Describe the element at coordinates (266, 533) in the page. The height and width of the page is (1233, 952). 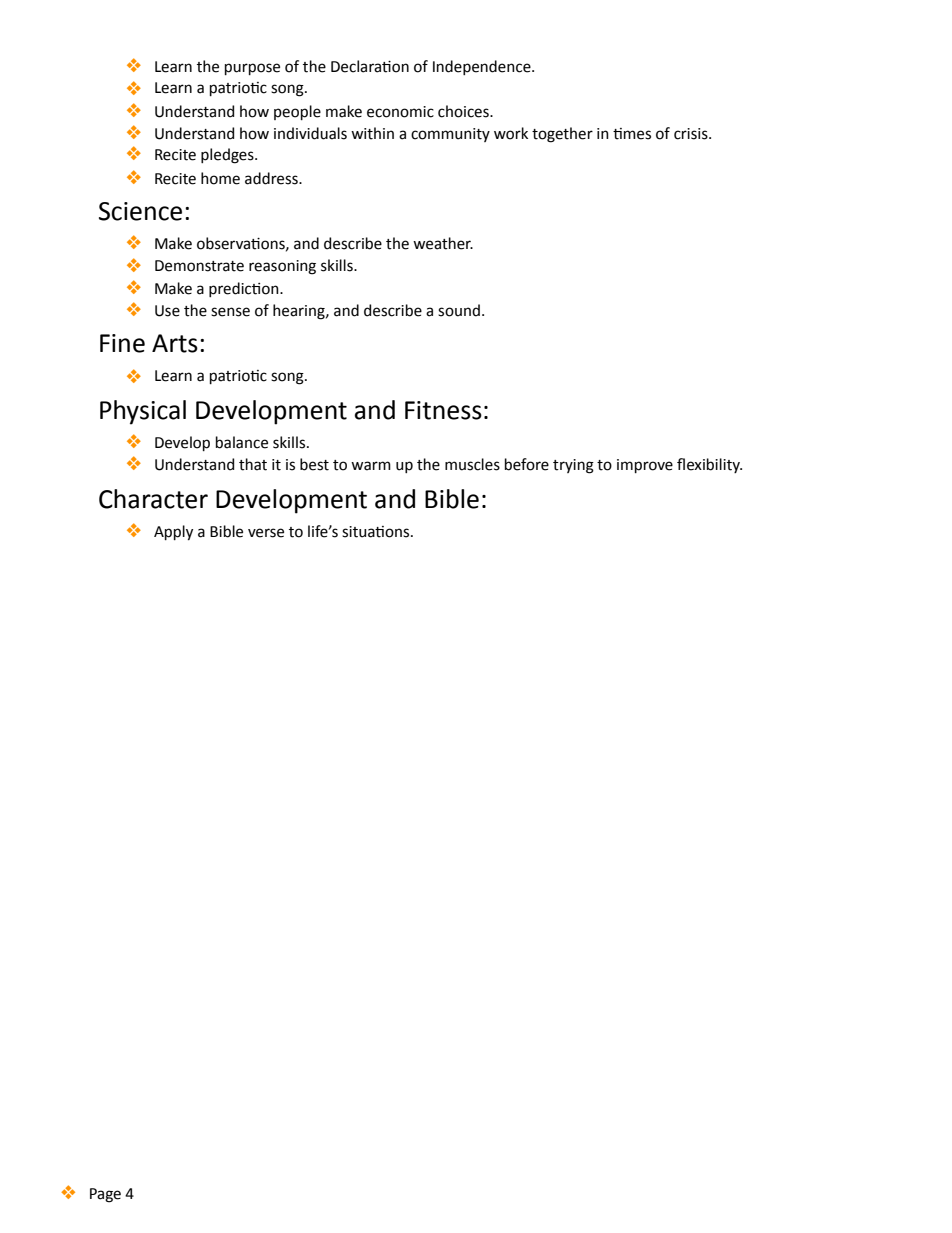
I see `verse` at that location.
